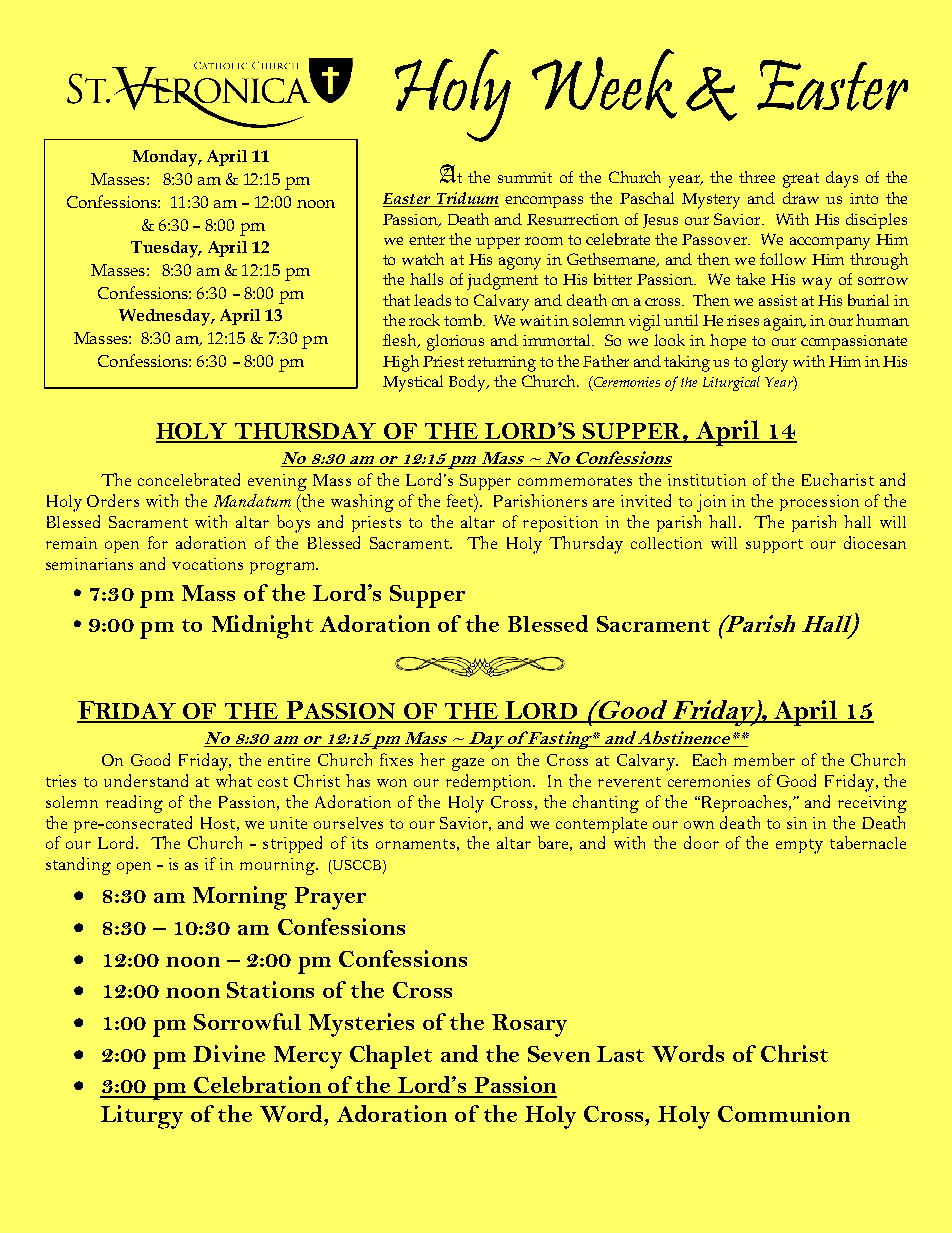 The height and width of the screenshot is (1233, 952). Describe the element at coordinates (113, 500) in the screenshot. I see `Orders` at that location.
